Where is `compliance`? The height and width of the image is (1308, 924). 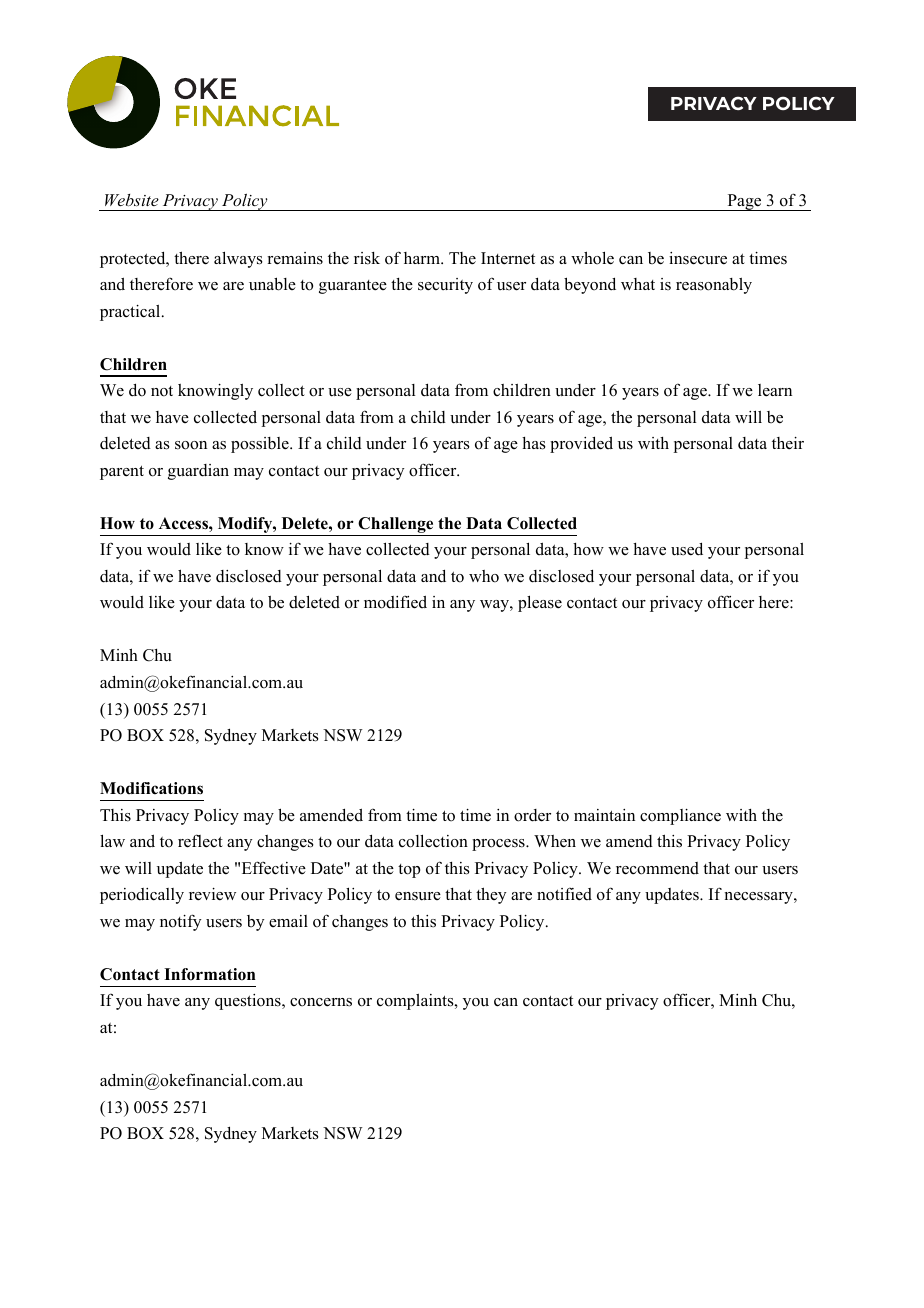 compliance is located at coordinates (680, 817).
